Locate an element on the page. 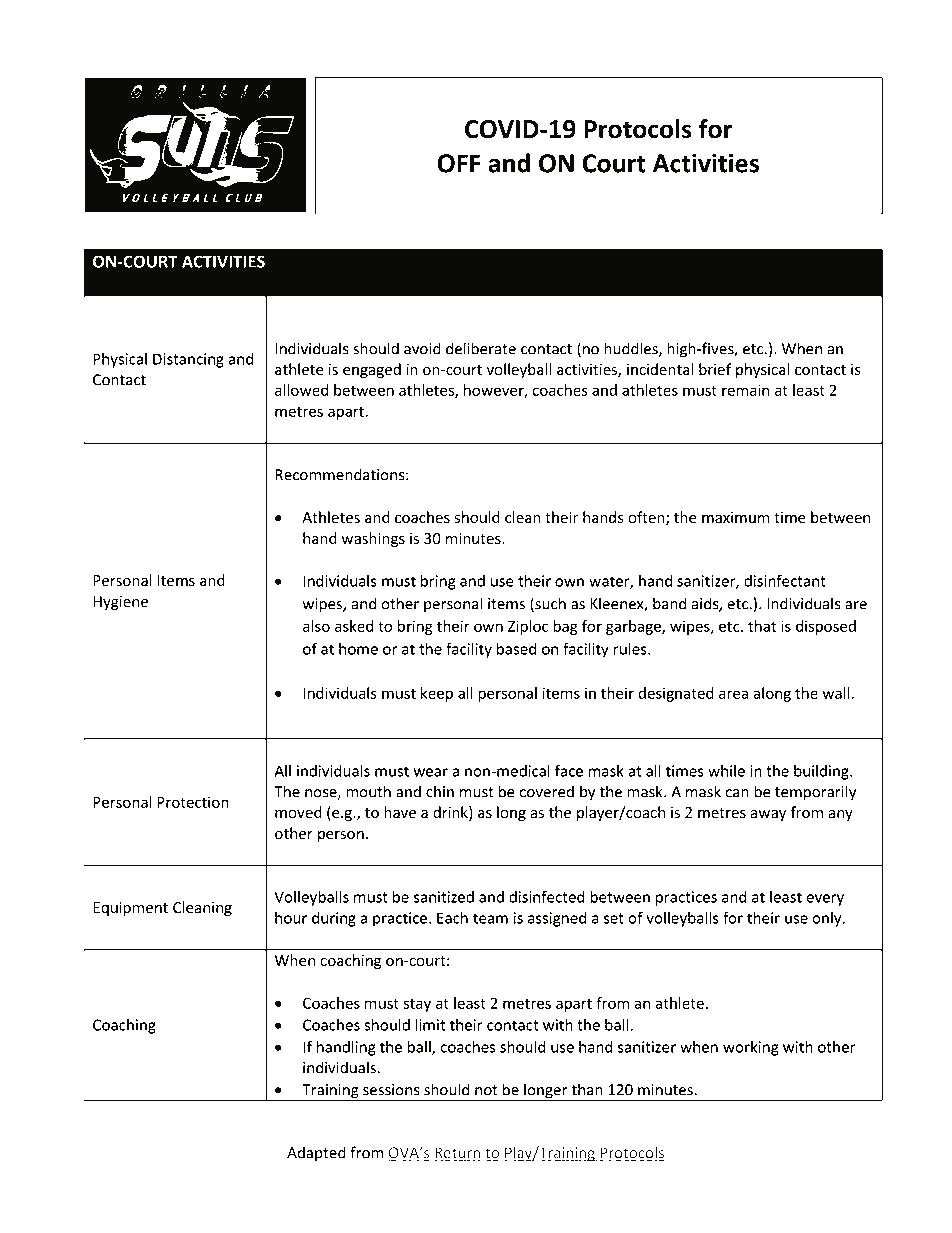  Return is located at coordinates (458, 1154).
